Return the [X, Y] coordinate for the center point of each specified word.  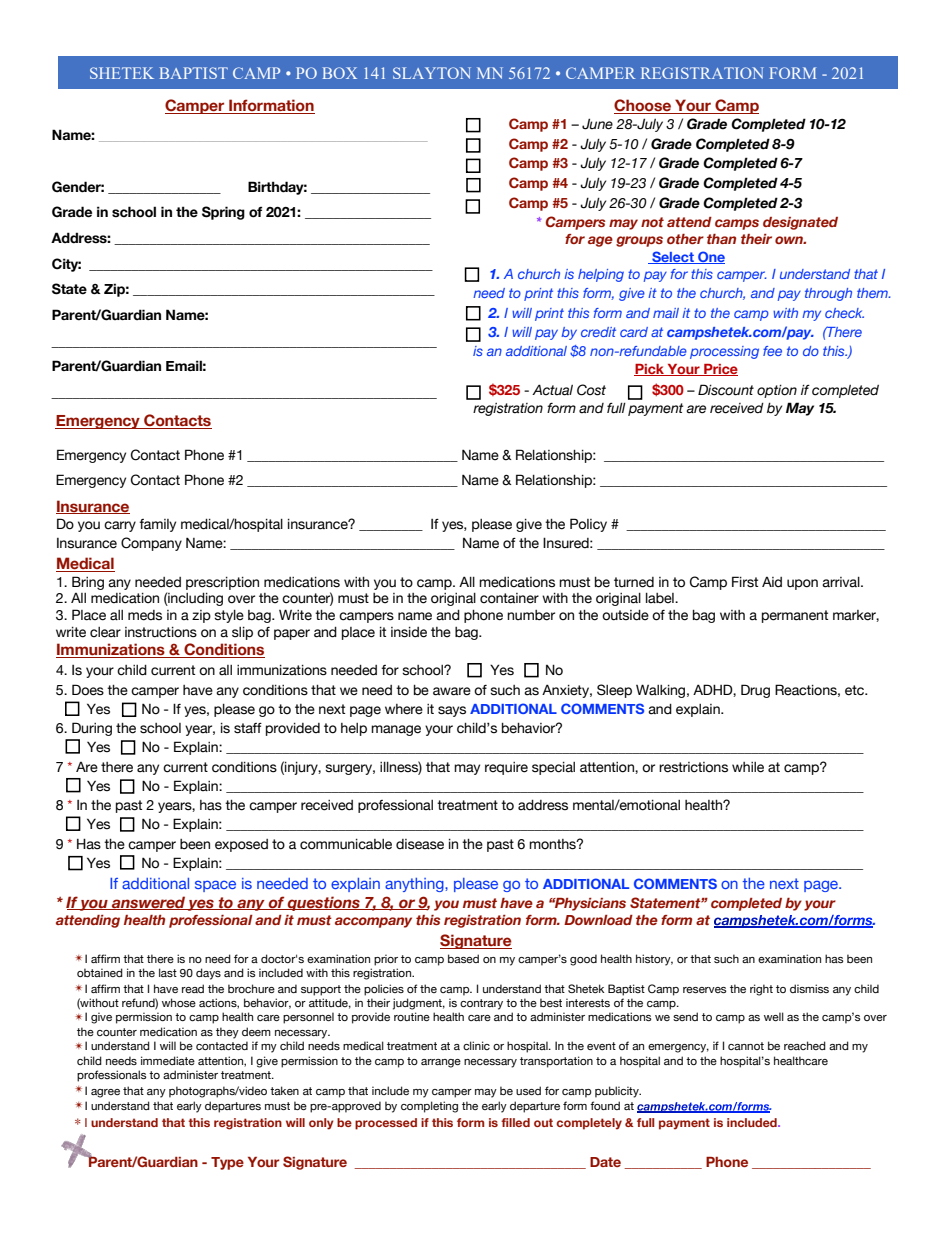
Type [227, 1163]
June [597, 124]
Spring [223, 213]
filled [515, 1122]
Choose [643, 106]
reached [805, 1045]
